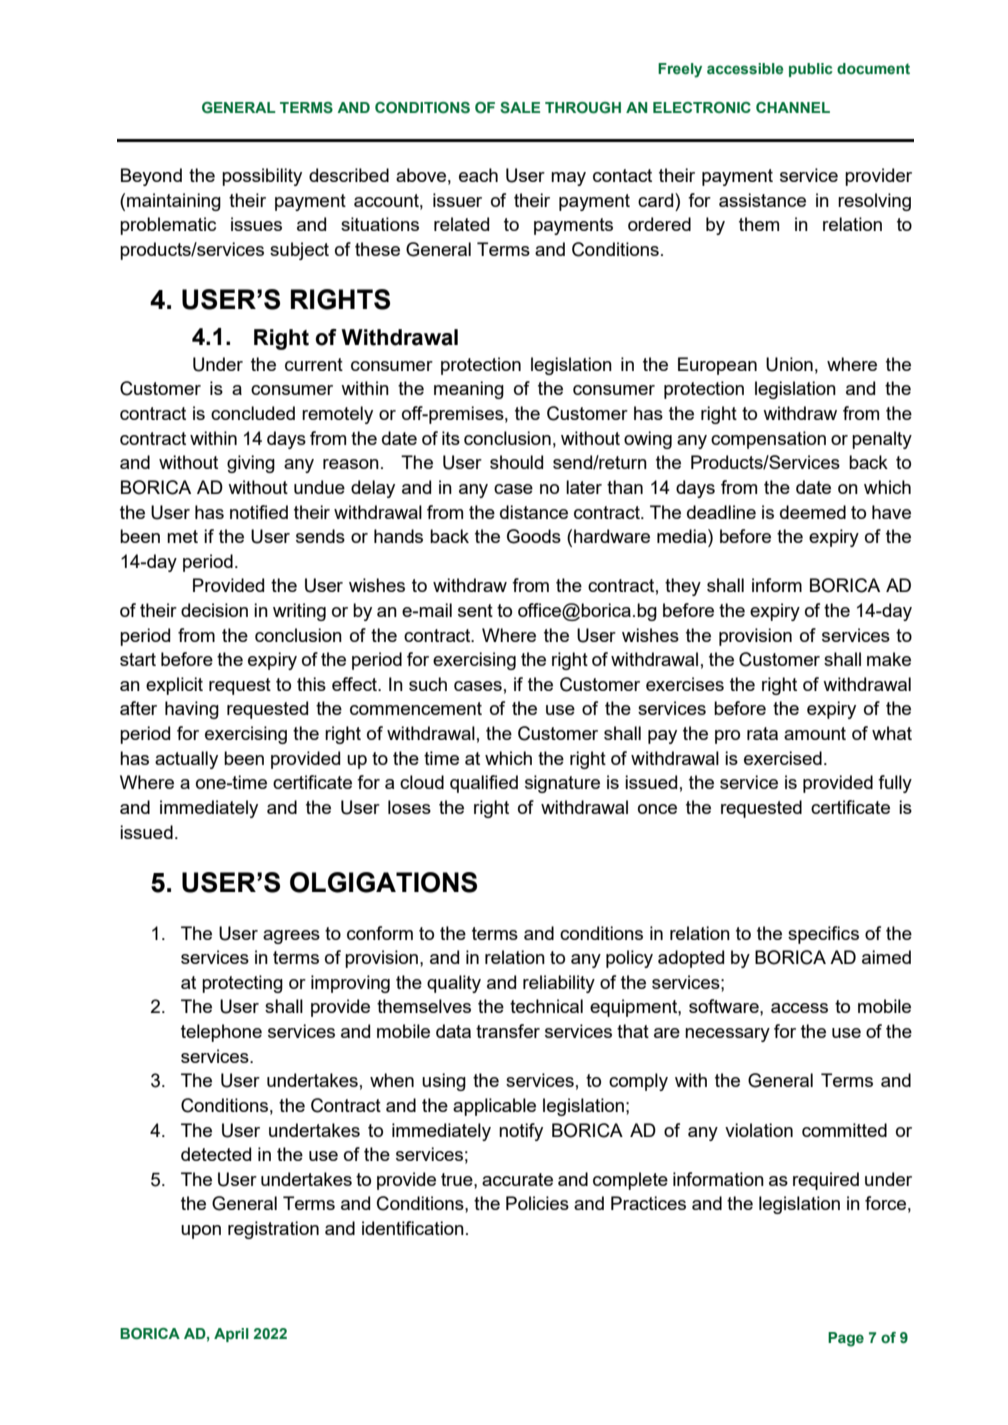 The height and width of the document is (1425, 1008). Describe the element at coordinates (793, 107) in the document. I see `CHANNEL` at that location.
